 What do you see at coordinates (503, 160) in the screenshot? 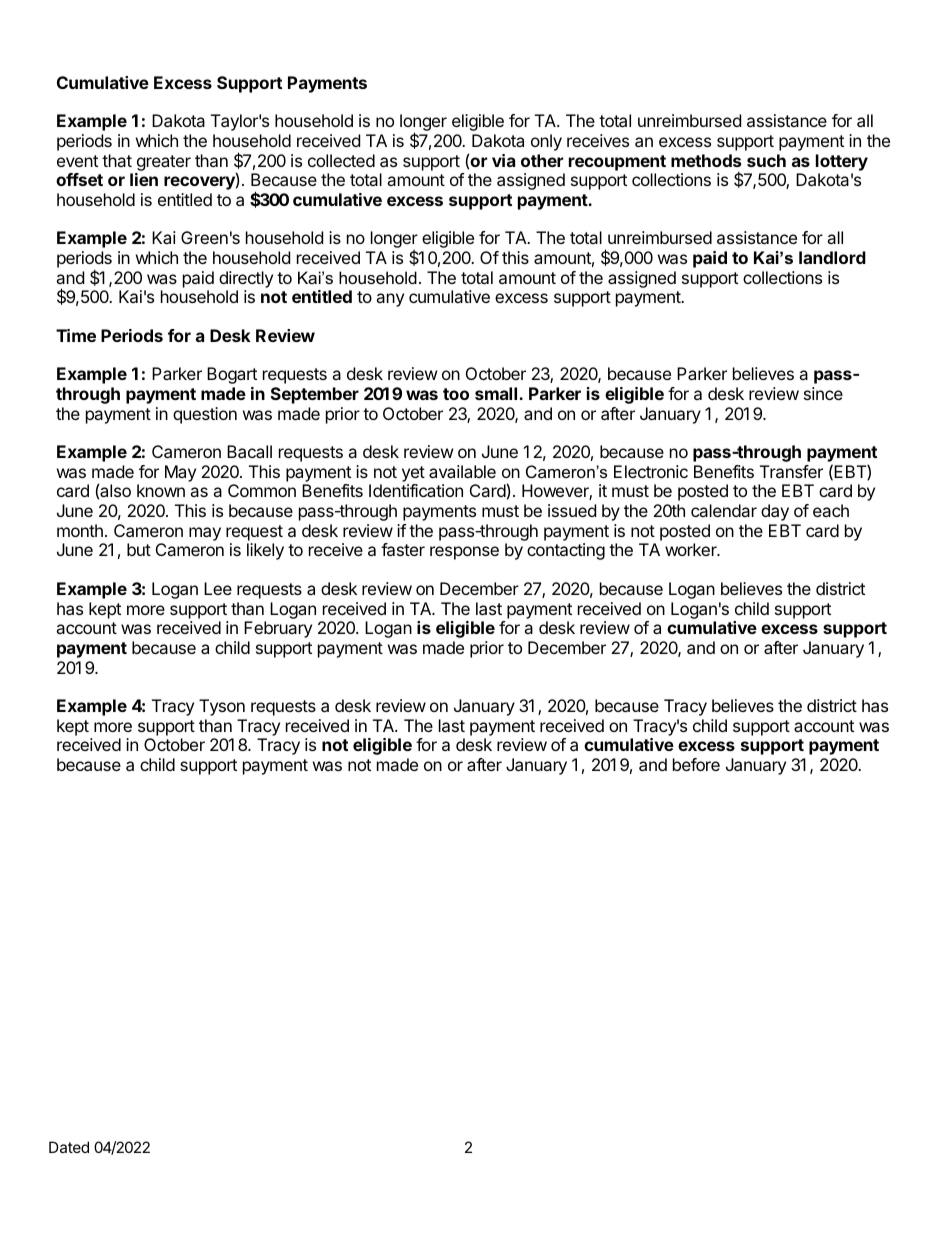
I see `via` at bounding box center [503, 160].
